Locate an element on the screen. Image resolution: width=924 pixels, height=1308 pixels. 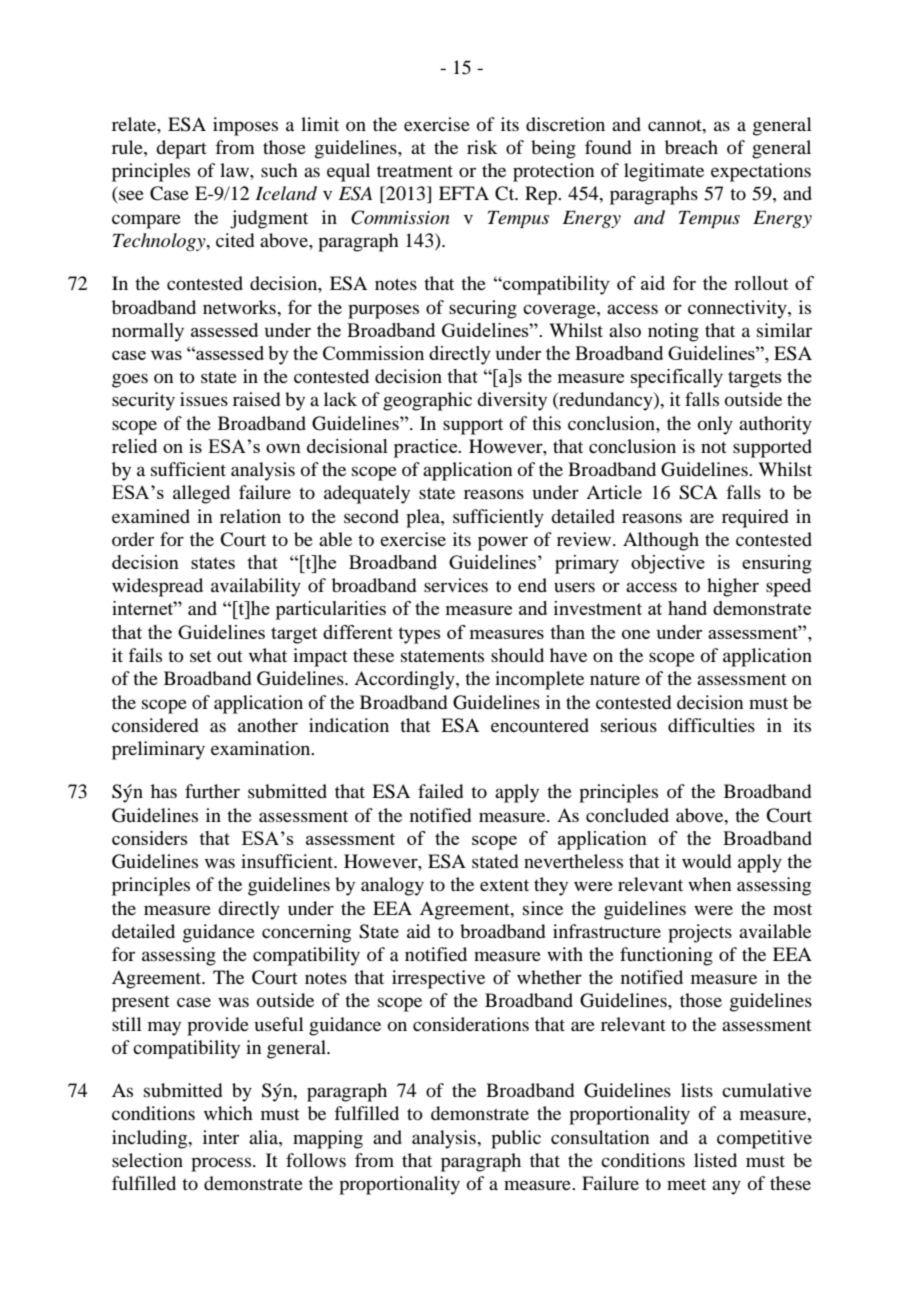
public is located at coordinates (516, 1139).
